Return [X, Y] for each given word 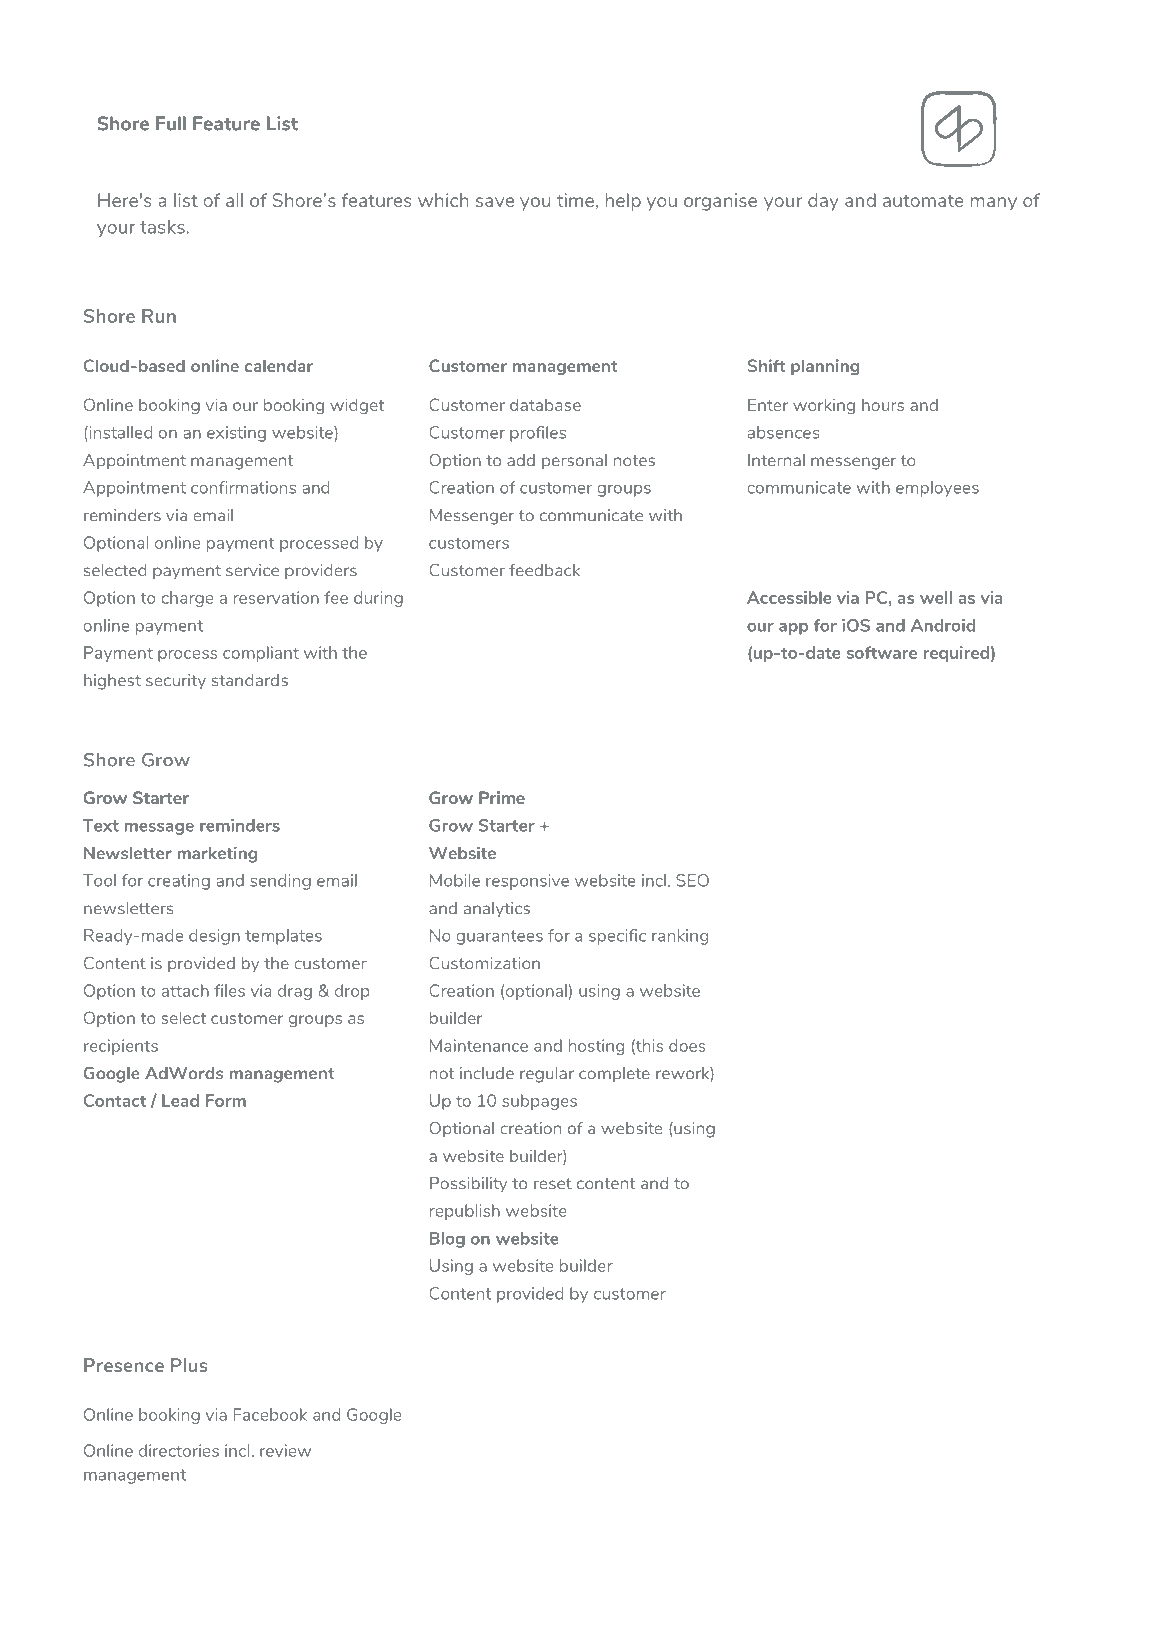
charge [187, 599]
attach [185, 990]
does [687, 1045]
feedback [544, 570]
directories [179, 1450]
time [575, 200]
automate [923, 200]
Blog [447, 1240]
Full [171, 123]
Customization [484, 963]
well [936, 597]
